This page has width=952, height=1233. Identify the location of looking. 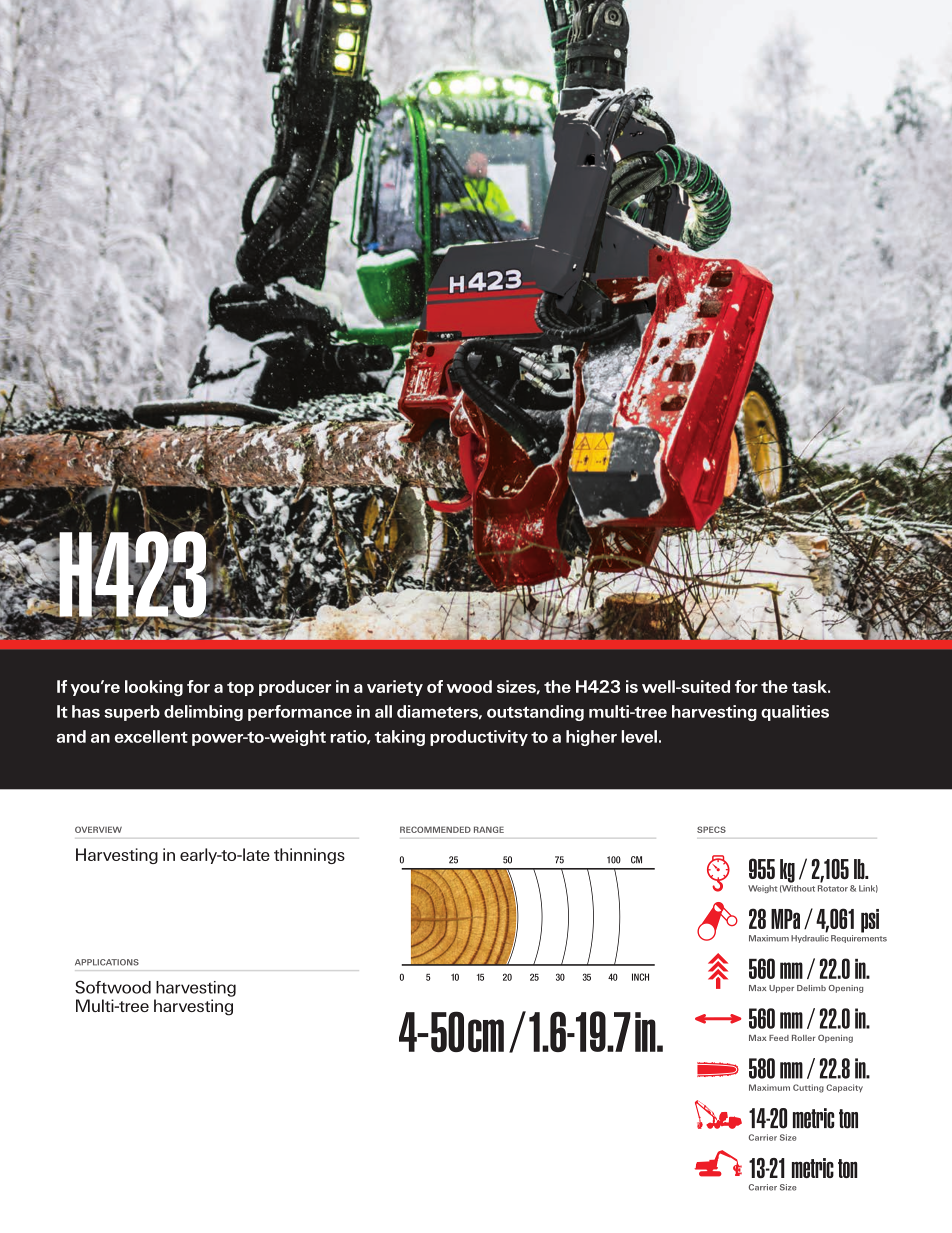
(154, 688).
